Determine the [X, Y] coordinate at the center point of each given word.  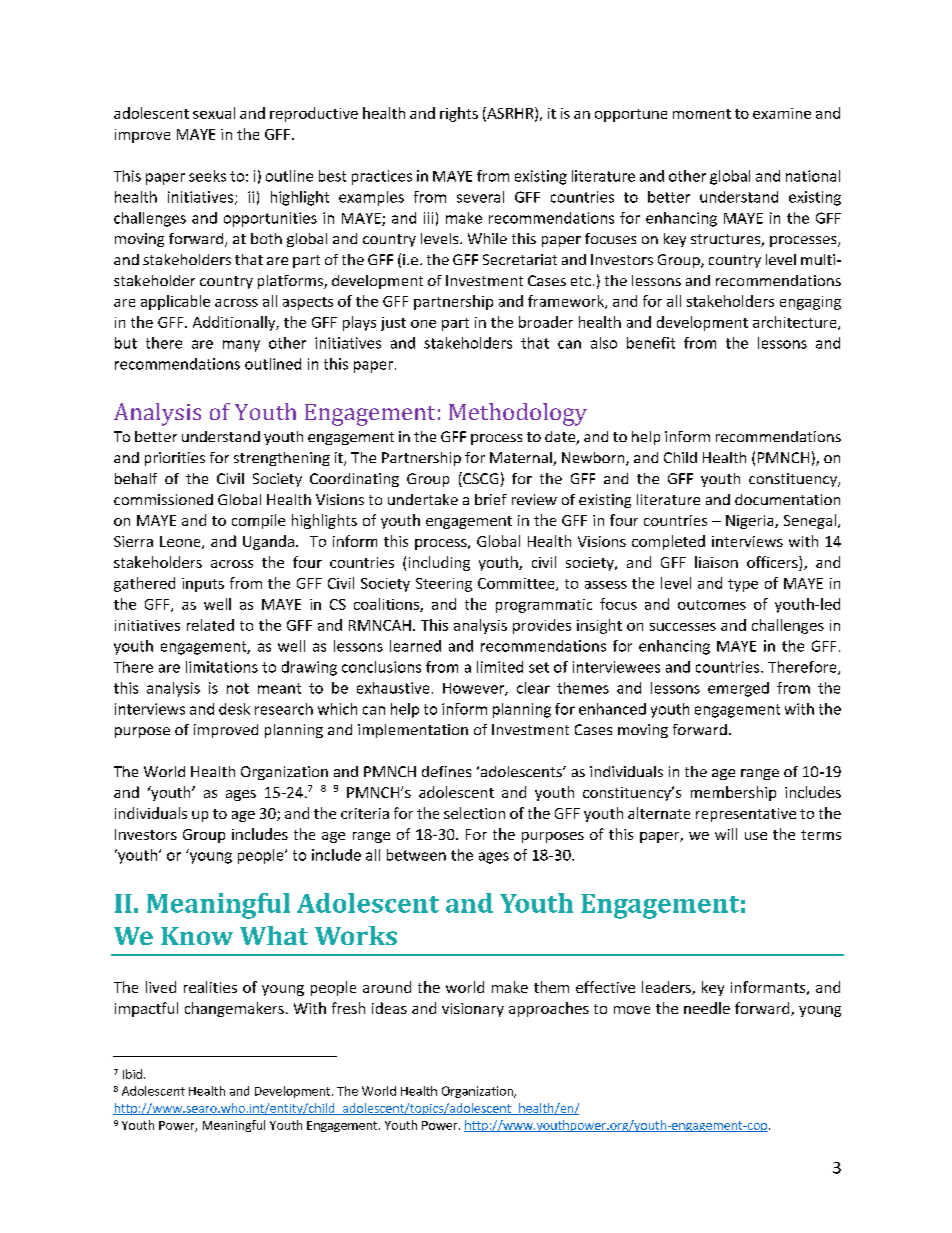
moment [702, 114]
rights [459, 114]
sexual [214, 113]
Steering [444, 585]
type [743, 585]
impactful [146, 1009]
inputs [203, 585]
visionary [473, 1010]
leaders [667, 988]
